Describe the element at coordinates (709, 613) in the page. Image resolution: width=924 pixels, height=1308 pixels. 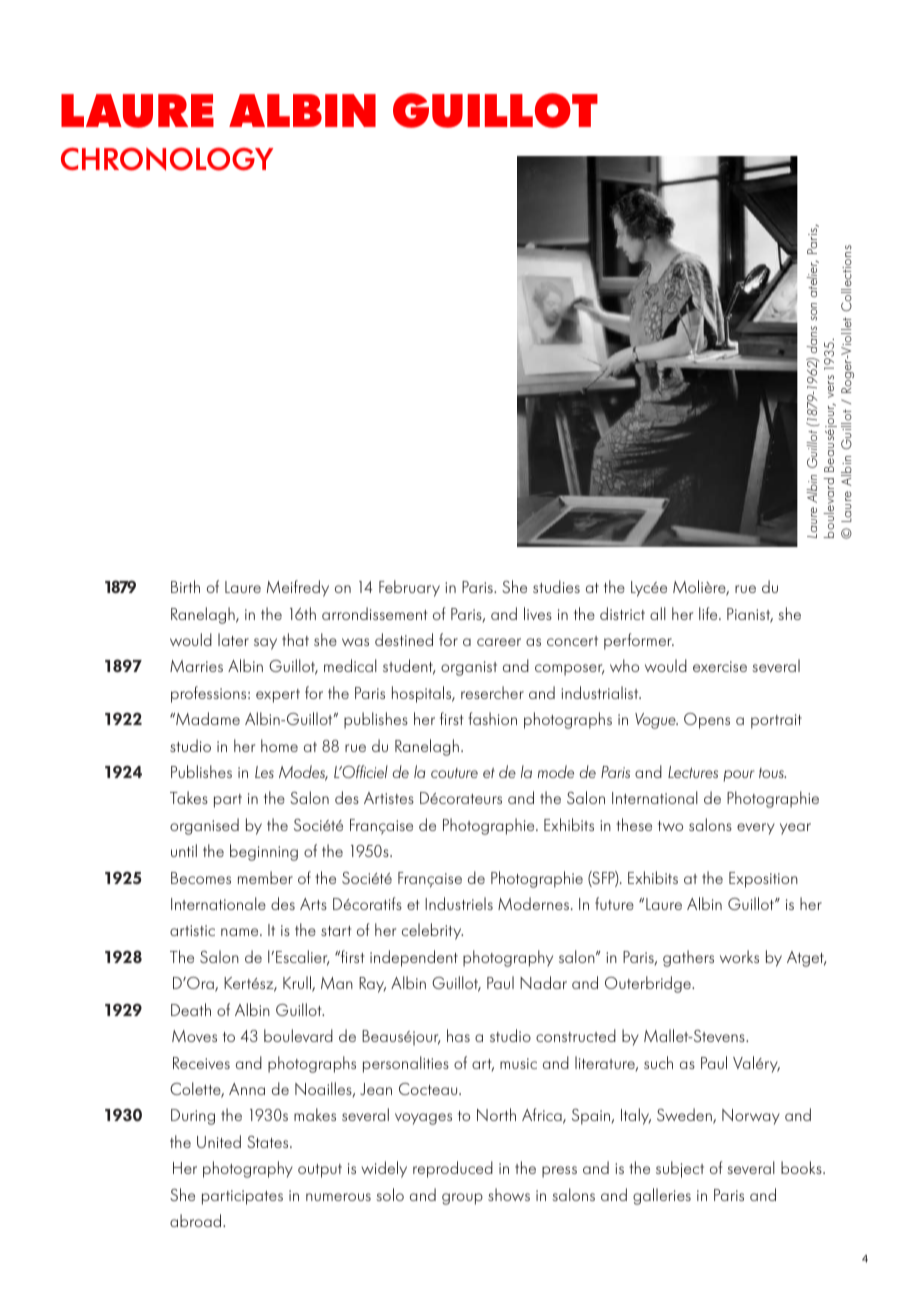
I see `life` at that location.
